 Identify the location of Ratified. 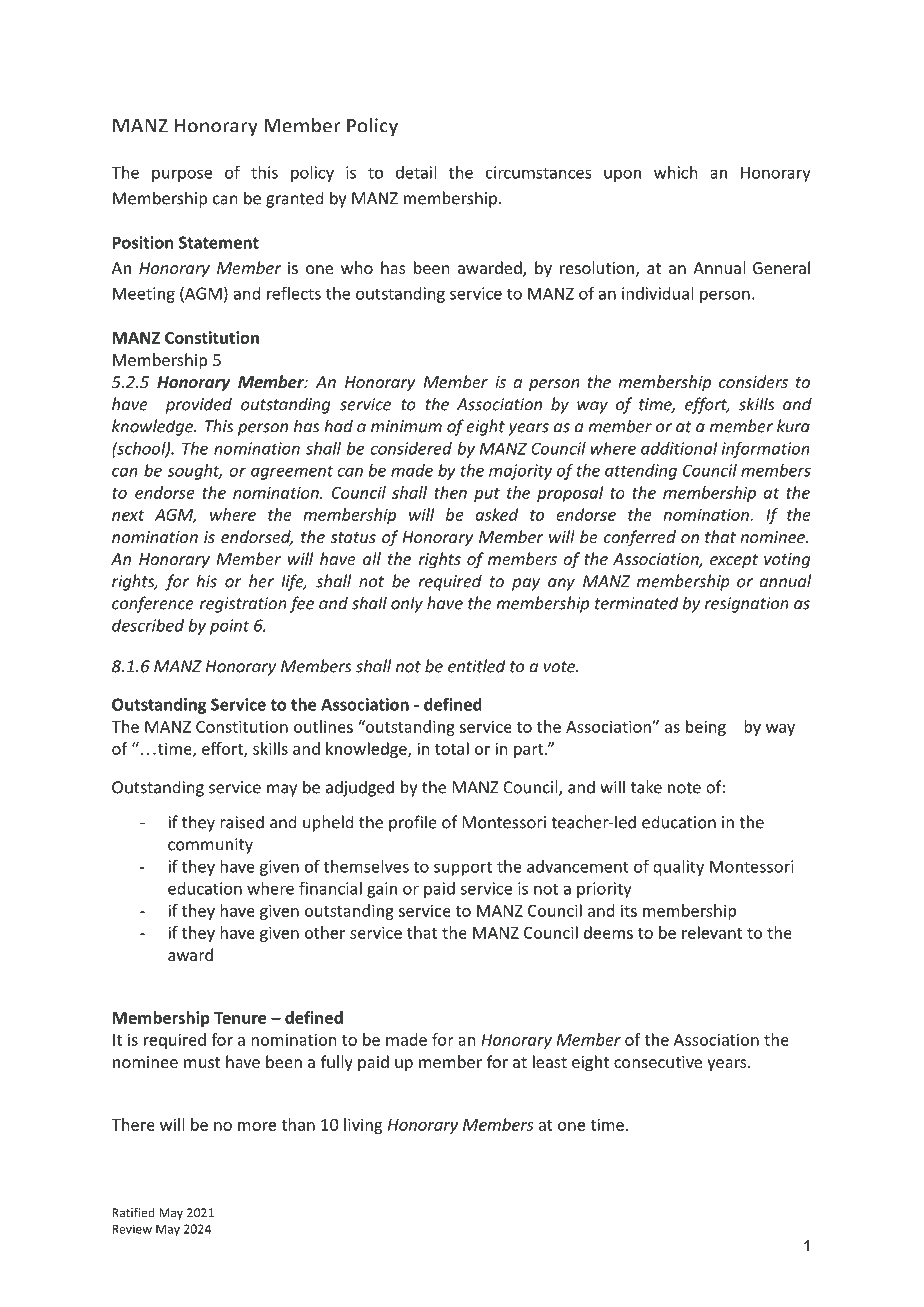
(134, 1212).
